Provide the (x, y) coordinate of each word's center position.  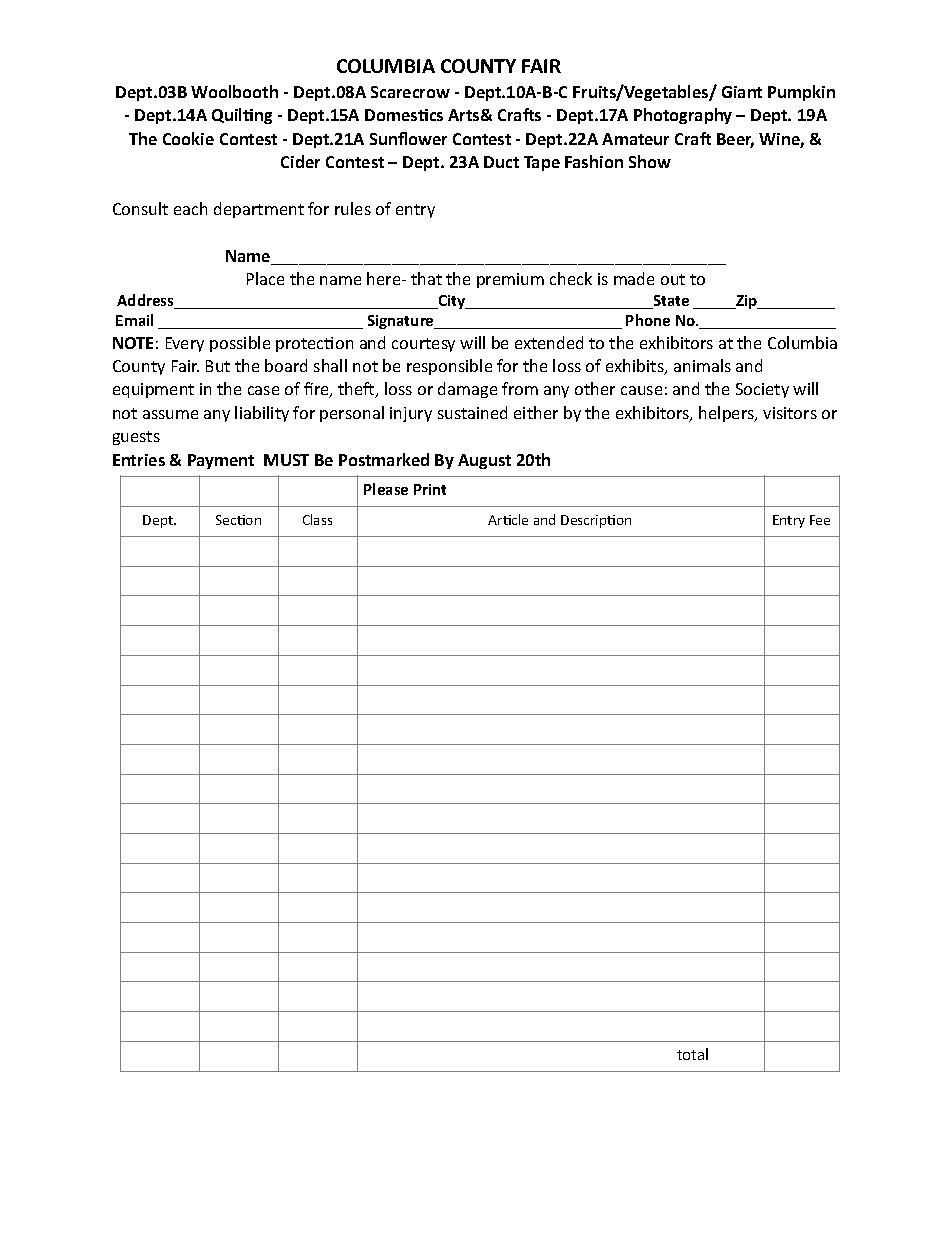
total (692, 1054)
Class (317, 519)
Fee (820, 520)
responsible (449, 367)
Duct (501, 162)
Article (508, 519)
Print (430, 489)
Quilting (242, 116)
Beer (735, 140)
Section (238, 520)
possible (240, 344)
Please (386, 489)
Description (596, 521)
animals (702, 365)
